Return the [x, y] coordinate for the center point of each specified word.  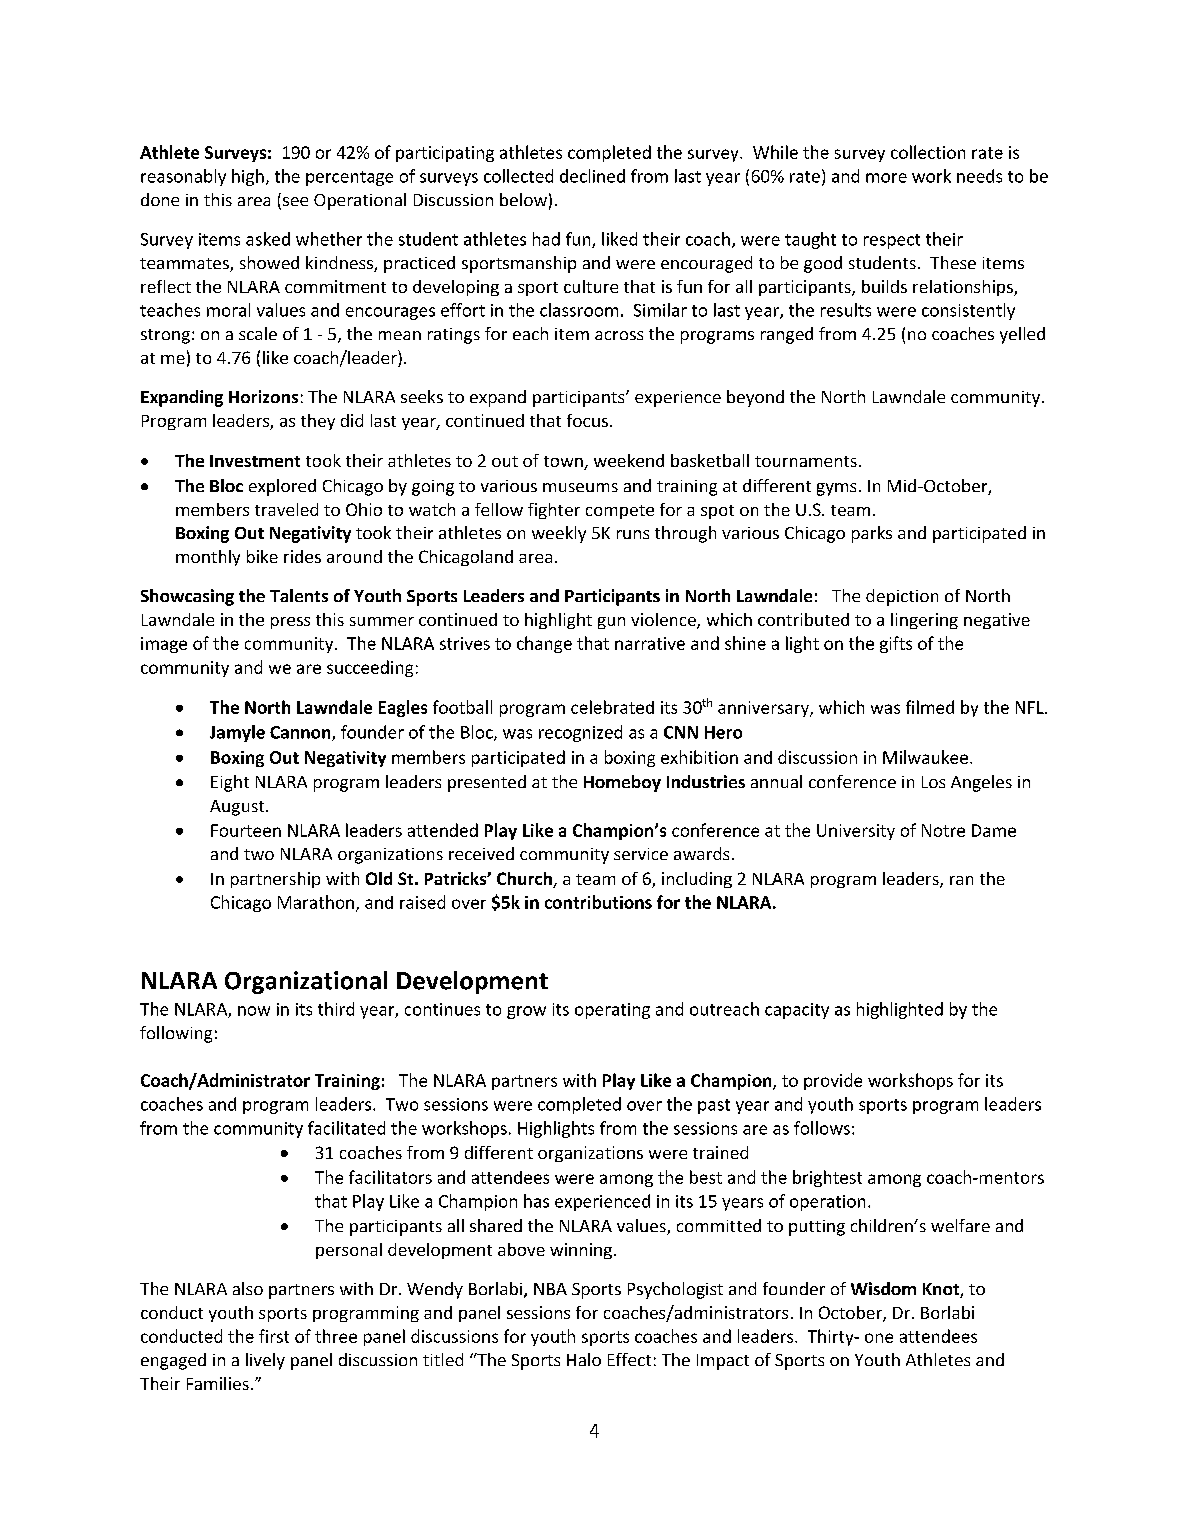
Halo [584, 1359]
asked [268, 239]
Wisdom [883, 1288]
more [886, 178]
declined [592, 176]
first [274, 1336]
